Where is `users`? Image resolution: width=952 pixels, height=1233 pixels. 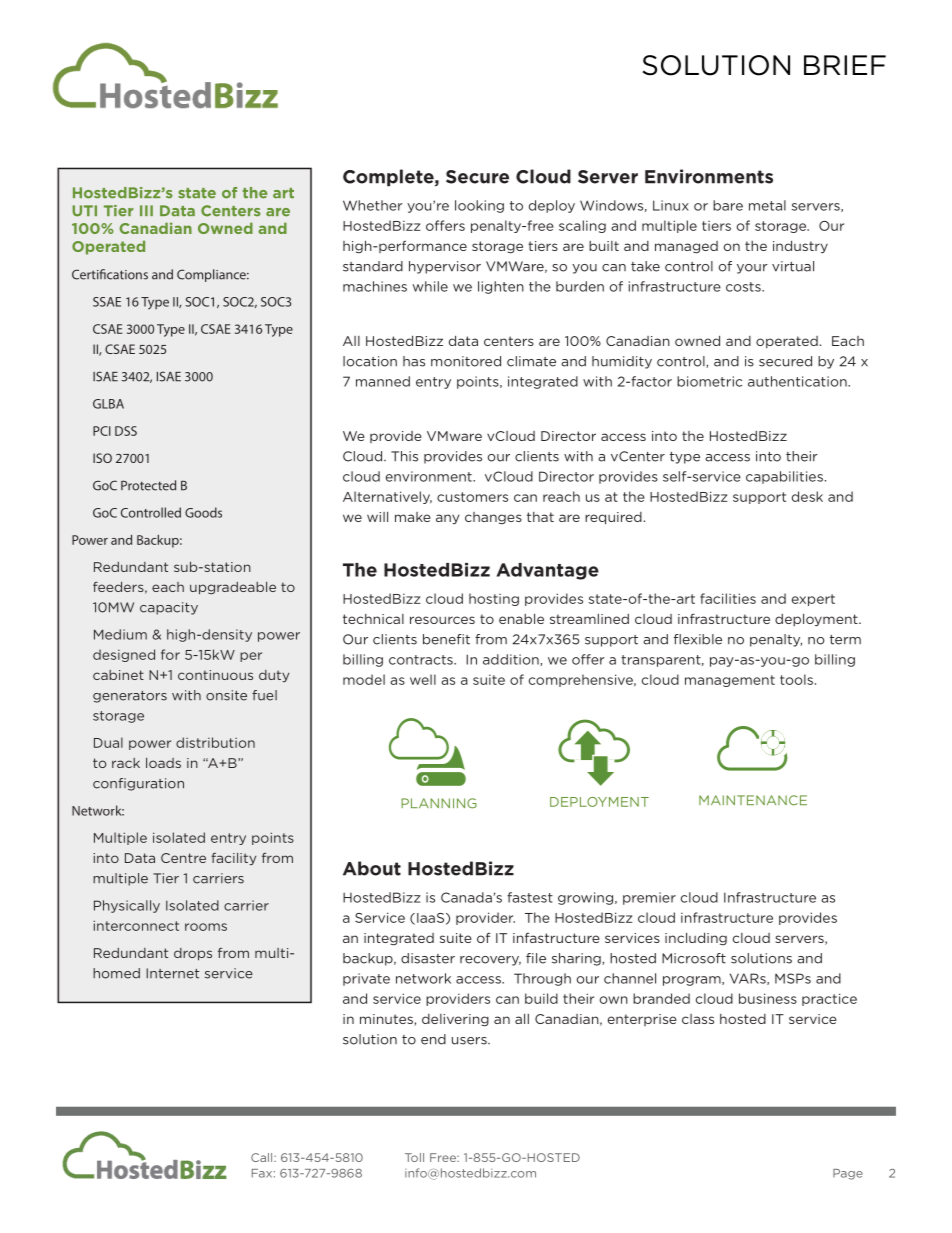
users is located at coordinates (470, 1041).
